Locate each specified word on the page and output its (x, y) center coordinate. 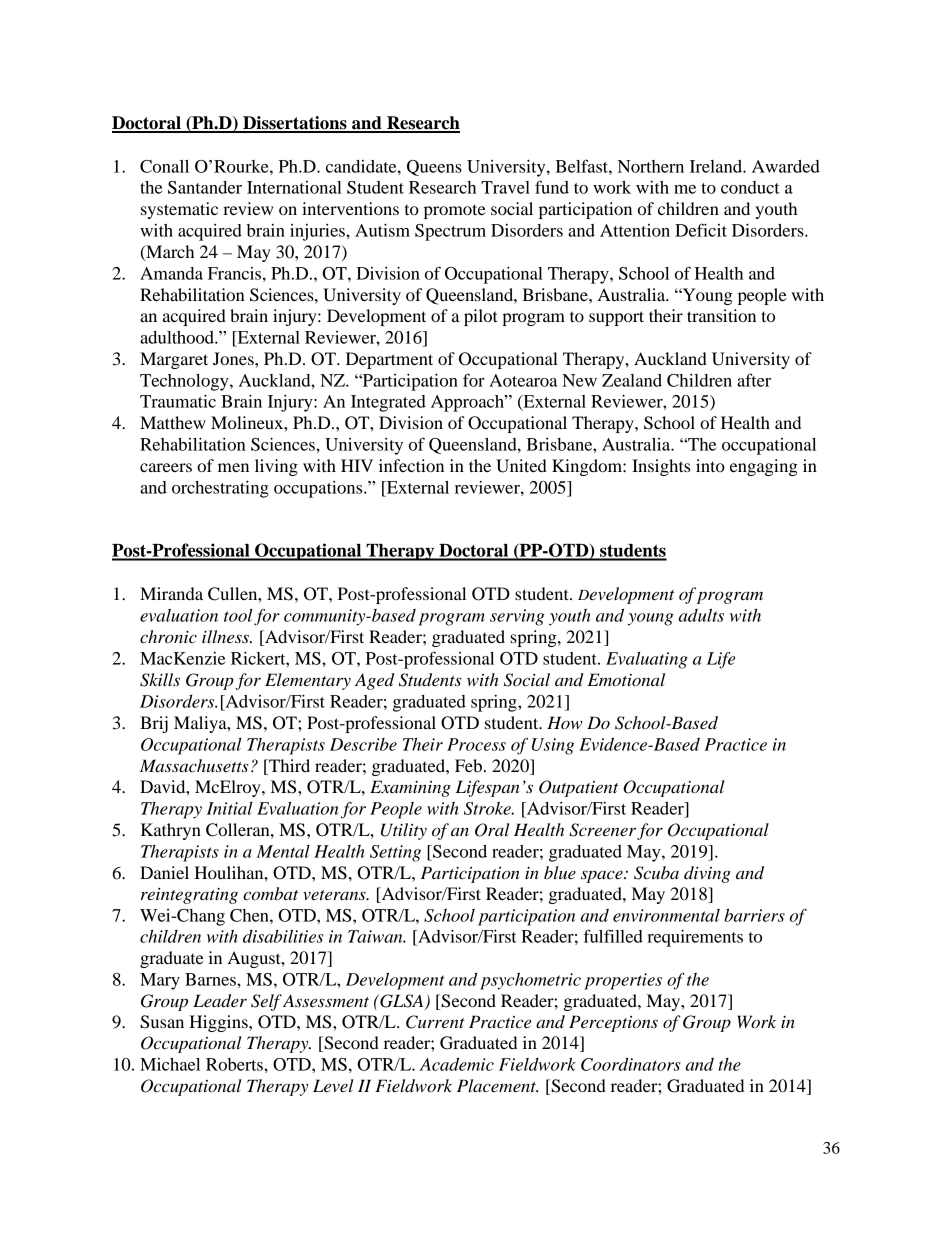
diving (707, 874)
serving (517, 617)
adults (701, 615)
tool (238, 615)
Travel (505, 187)
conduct (750, 187)
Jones (234, 358)
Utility (404, 831)
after (754, 380)
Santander (205, 187)
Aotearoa (523, 380)
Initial (230, 808)
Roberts (235, 1064)
